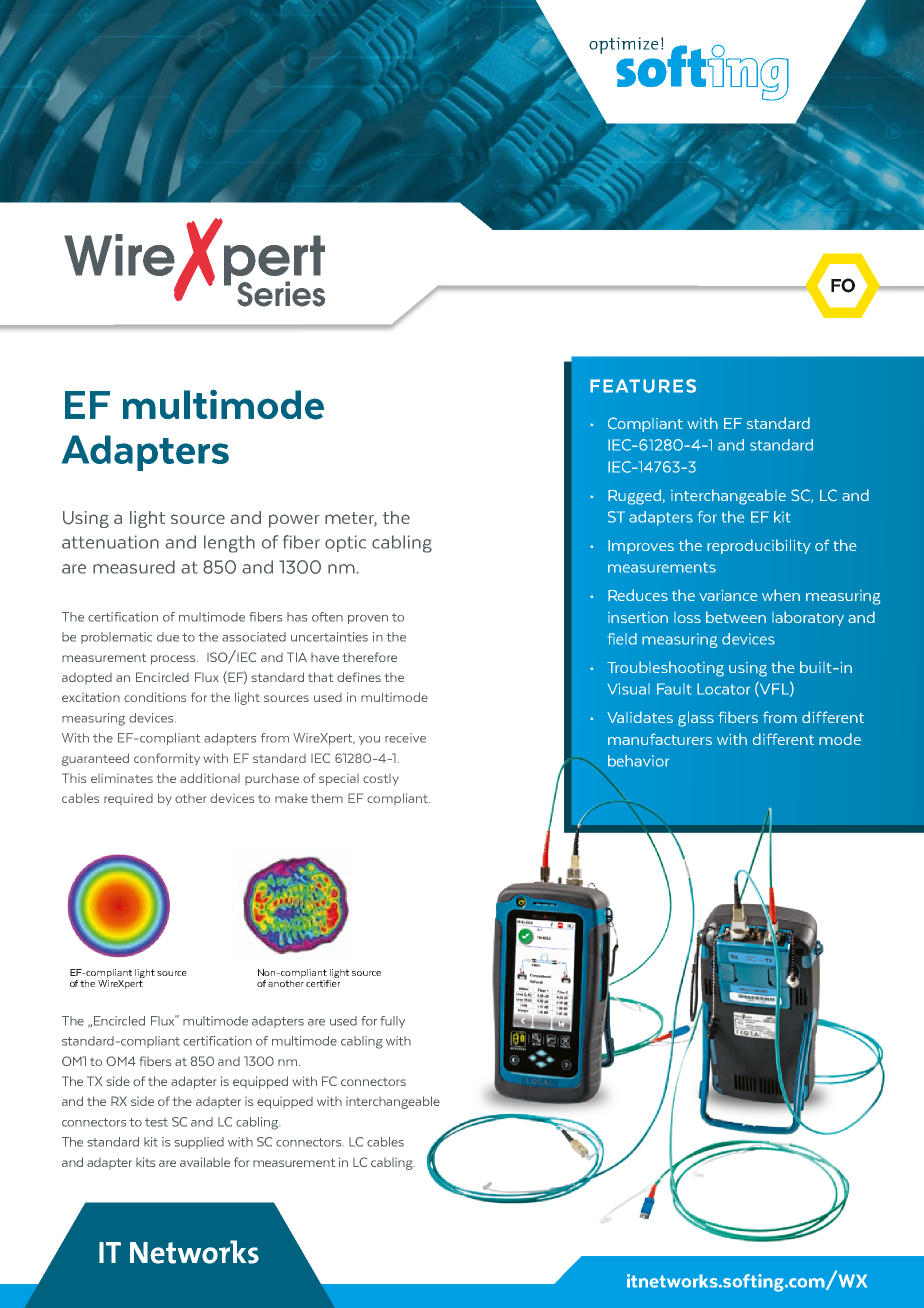 The image size is (924, 1308). Describe the element at coordinates (392, 1022) in the page. I see `fully` at that location.
